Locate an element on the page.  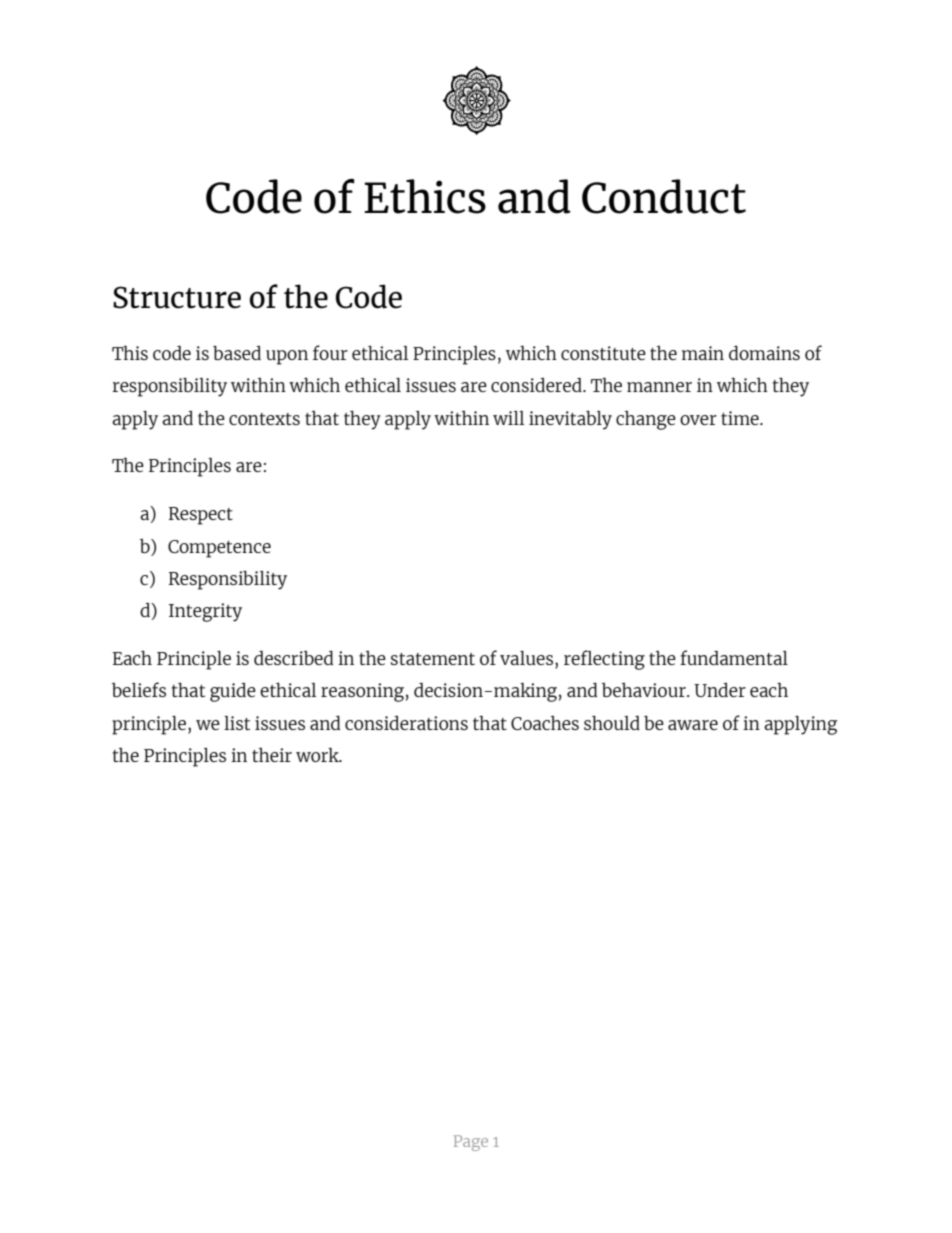
Conduct is located at coordinates (664, 196).
